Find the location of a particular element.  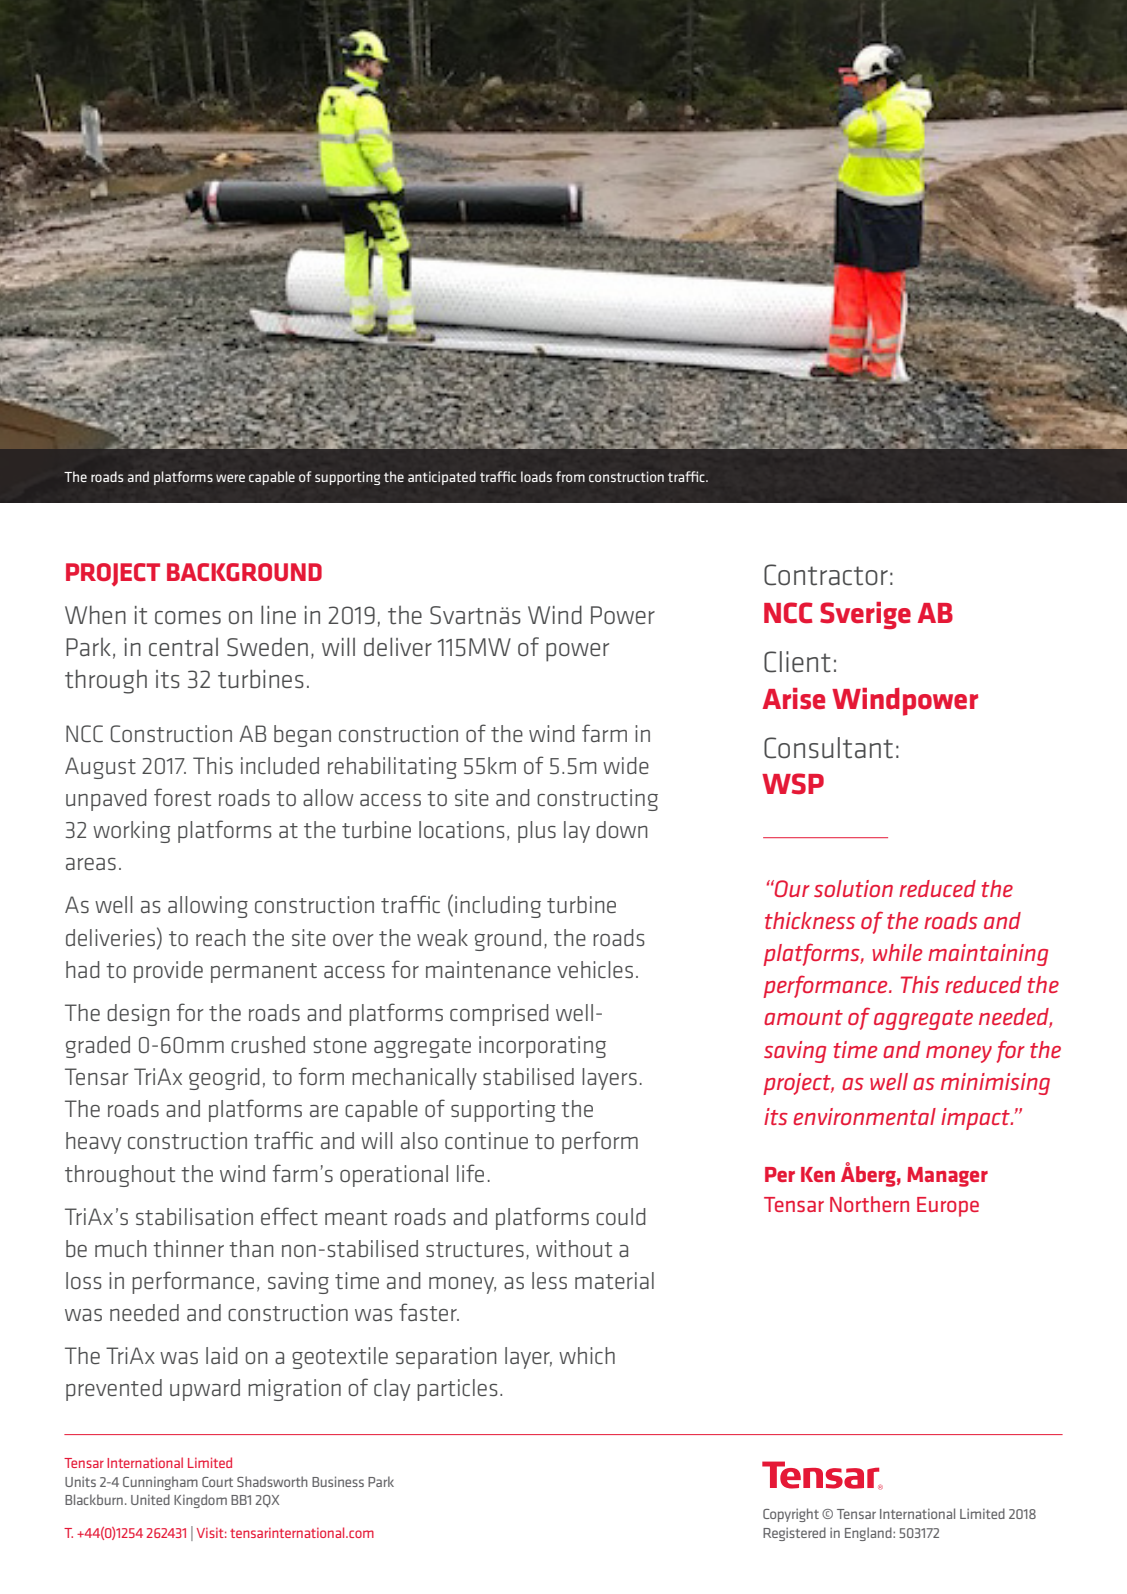

comprised is located at coordinates (499, 1015).
